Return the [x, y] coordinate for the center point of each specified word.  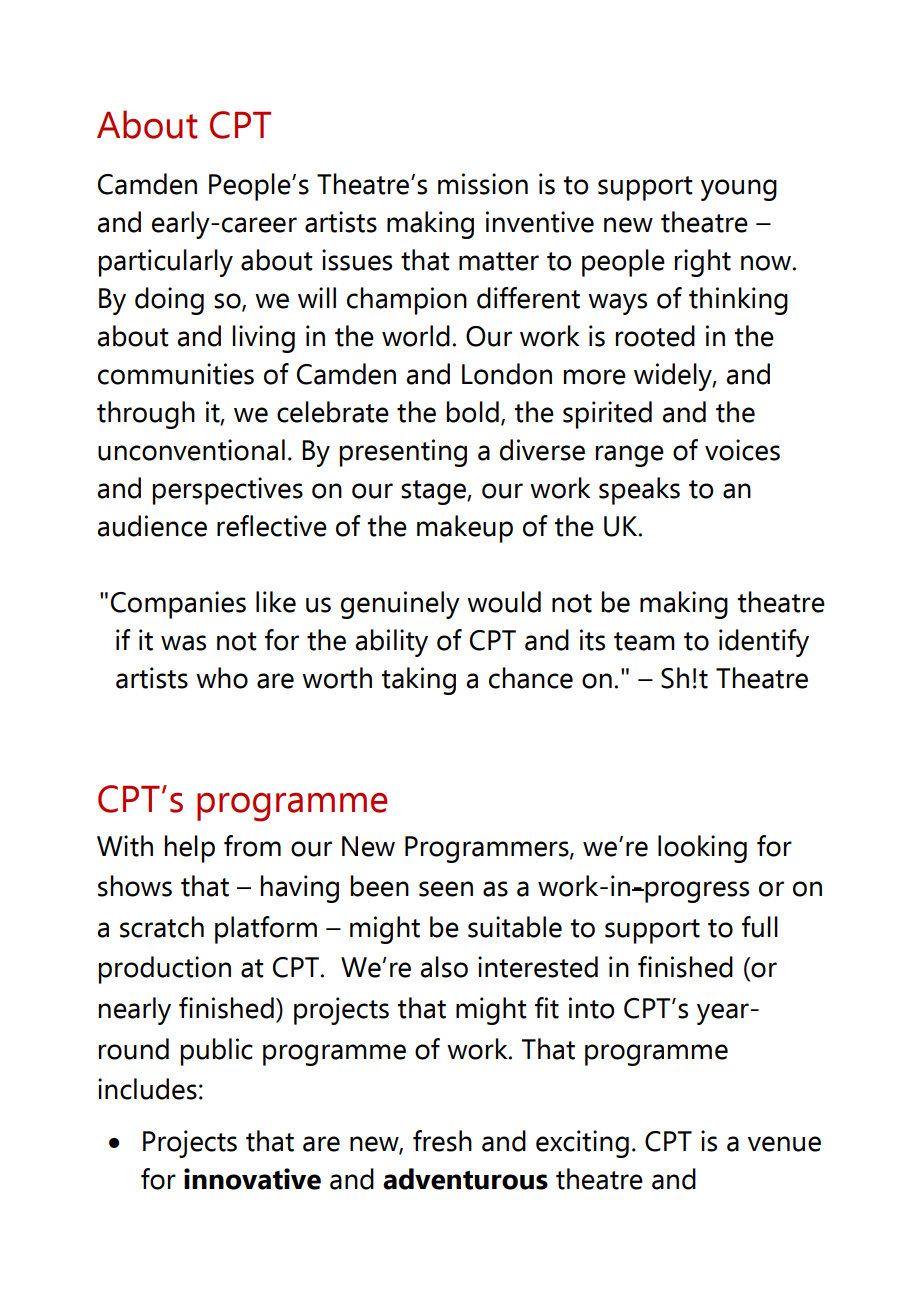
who [222, 678]
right [703, 263]
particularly [166, 263]
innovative [252, 1179]
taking [419, 681]
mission [483, 184]
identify [764, 643]
